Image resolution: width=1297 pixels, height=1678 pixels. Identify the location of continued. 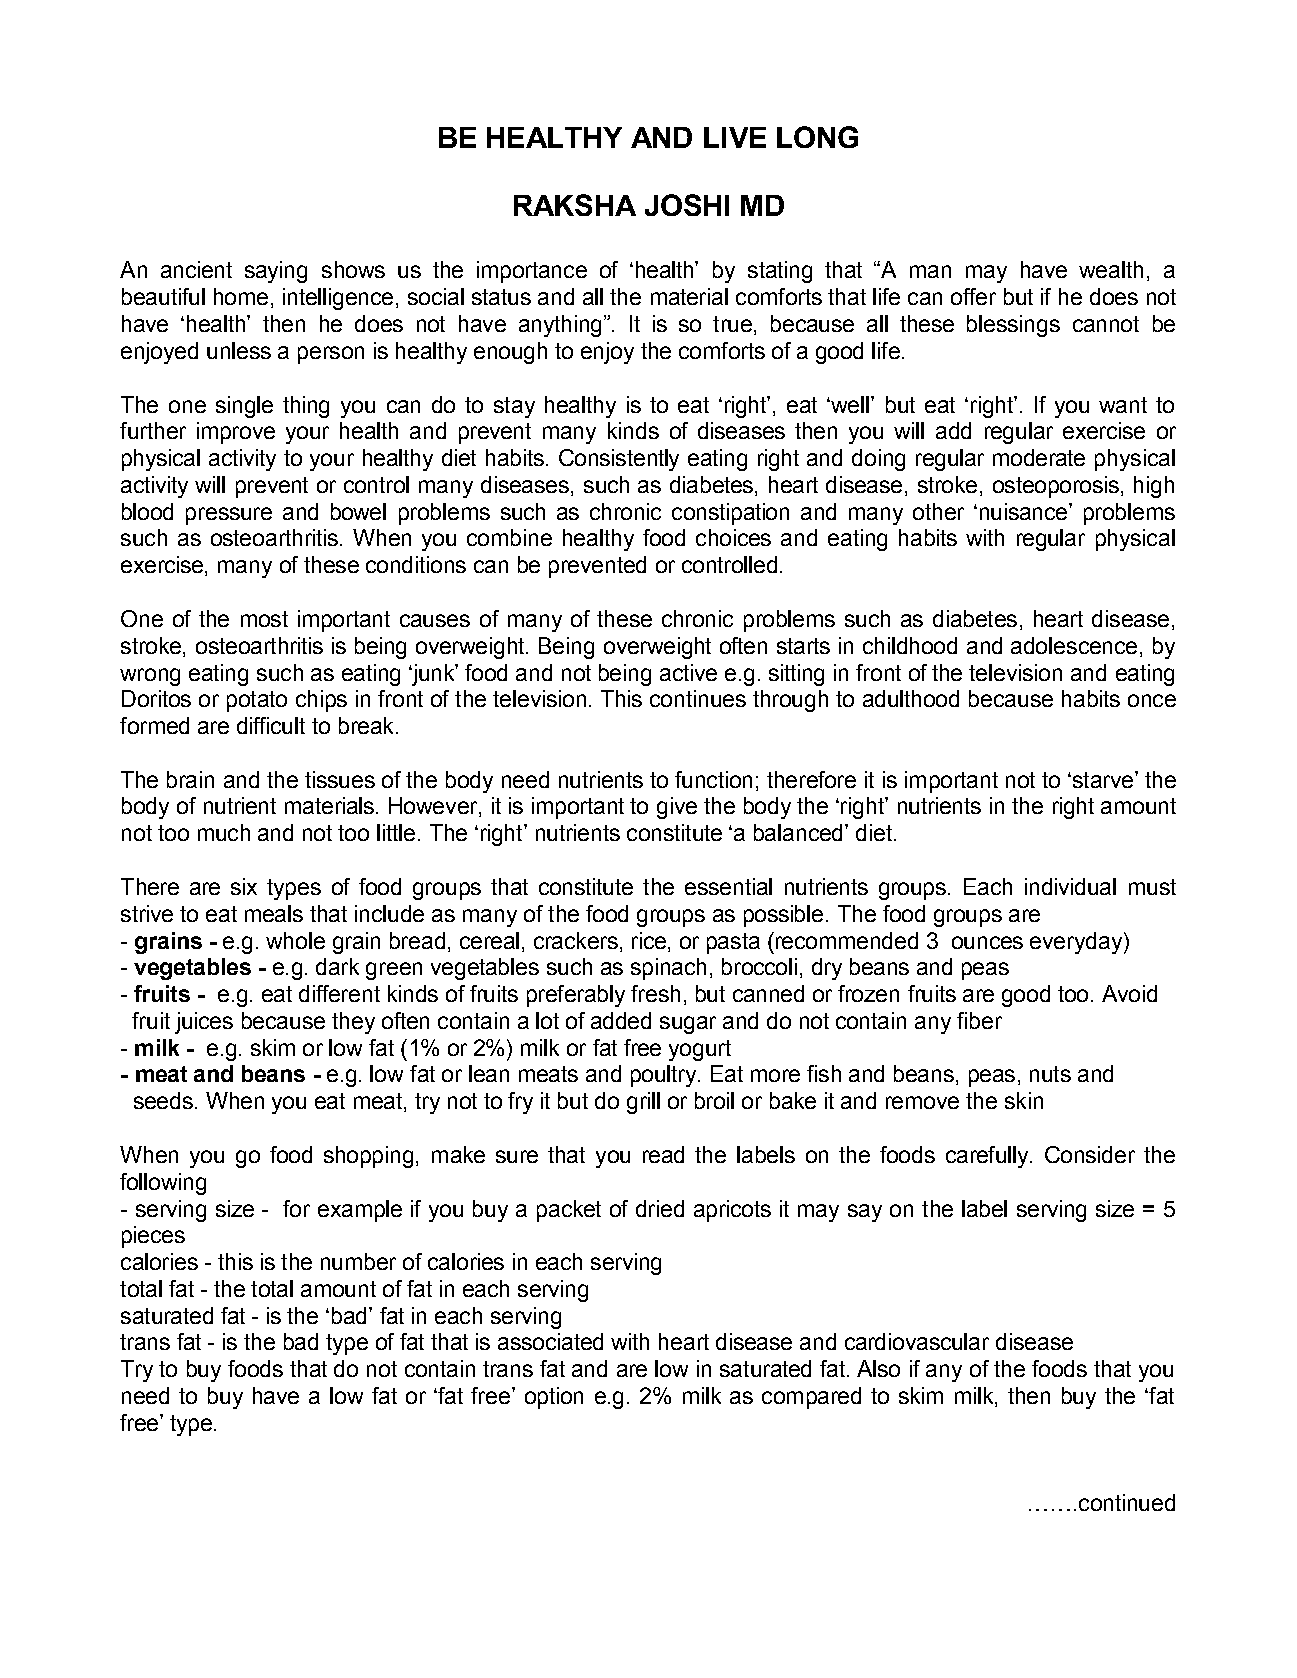
(1127, 1502).
